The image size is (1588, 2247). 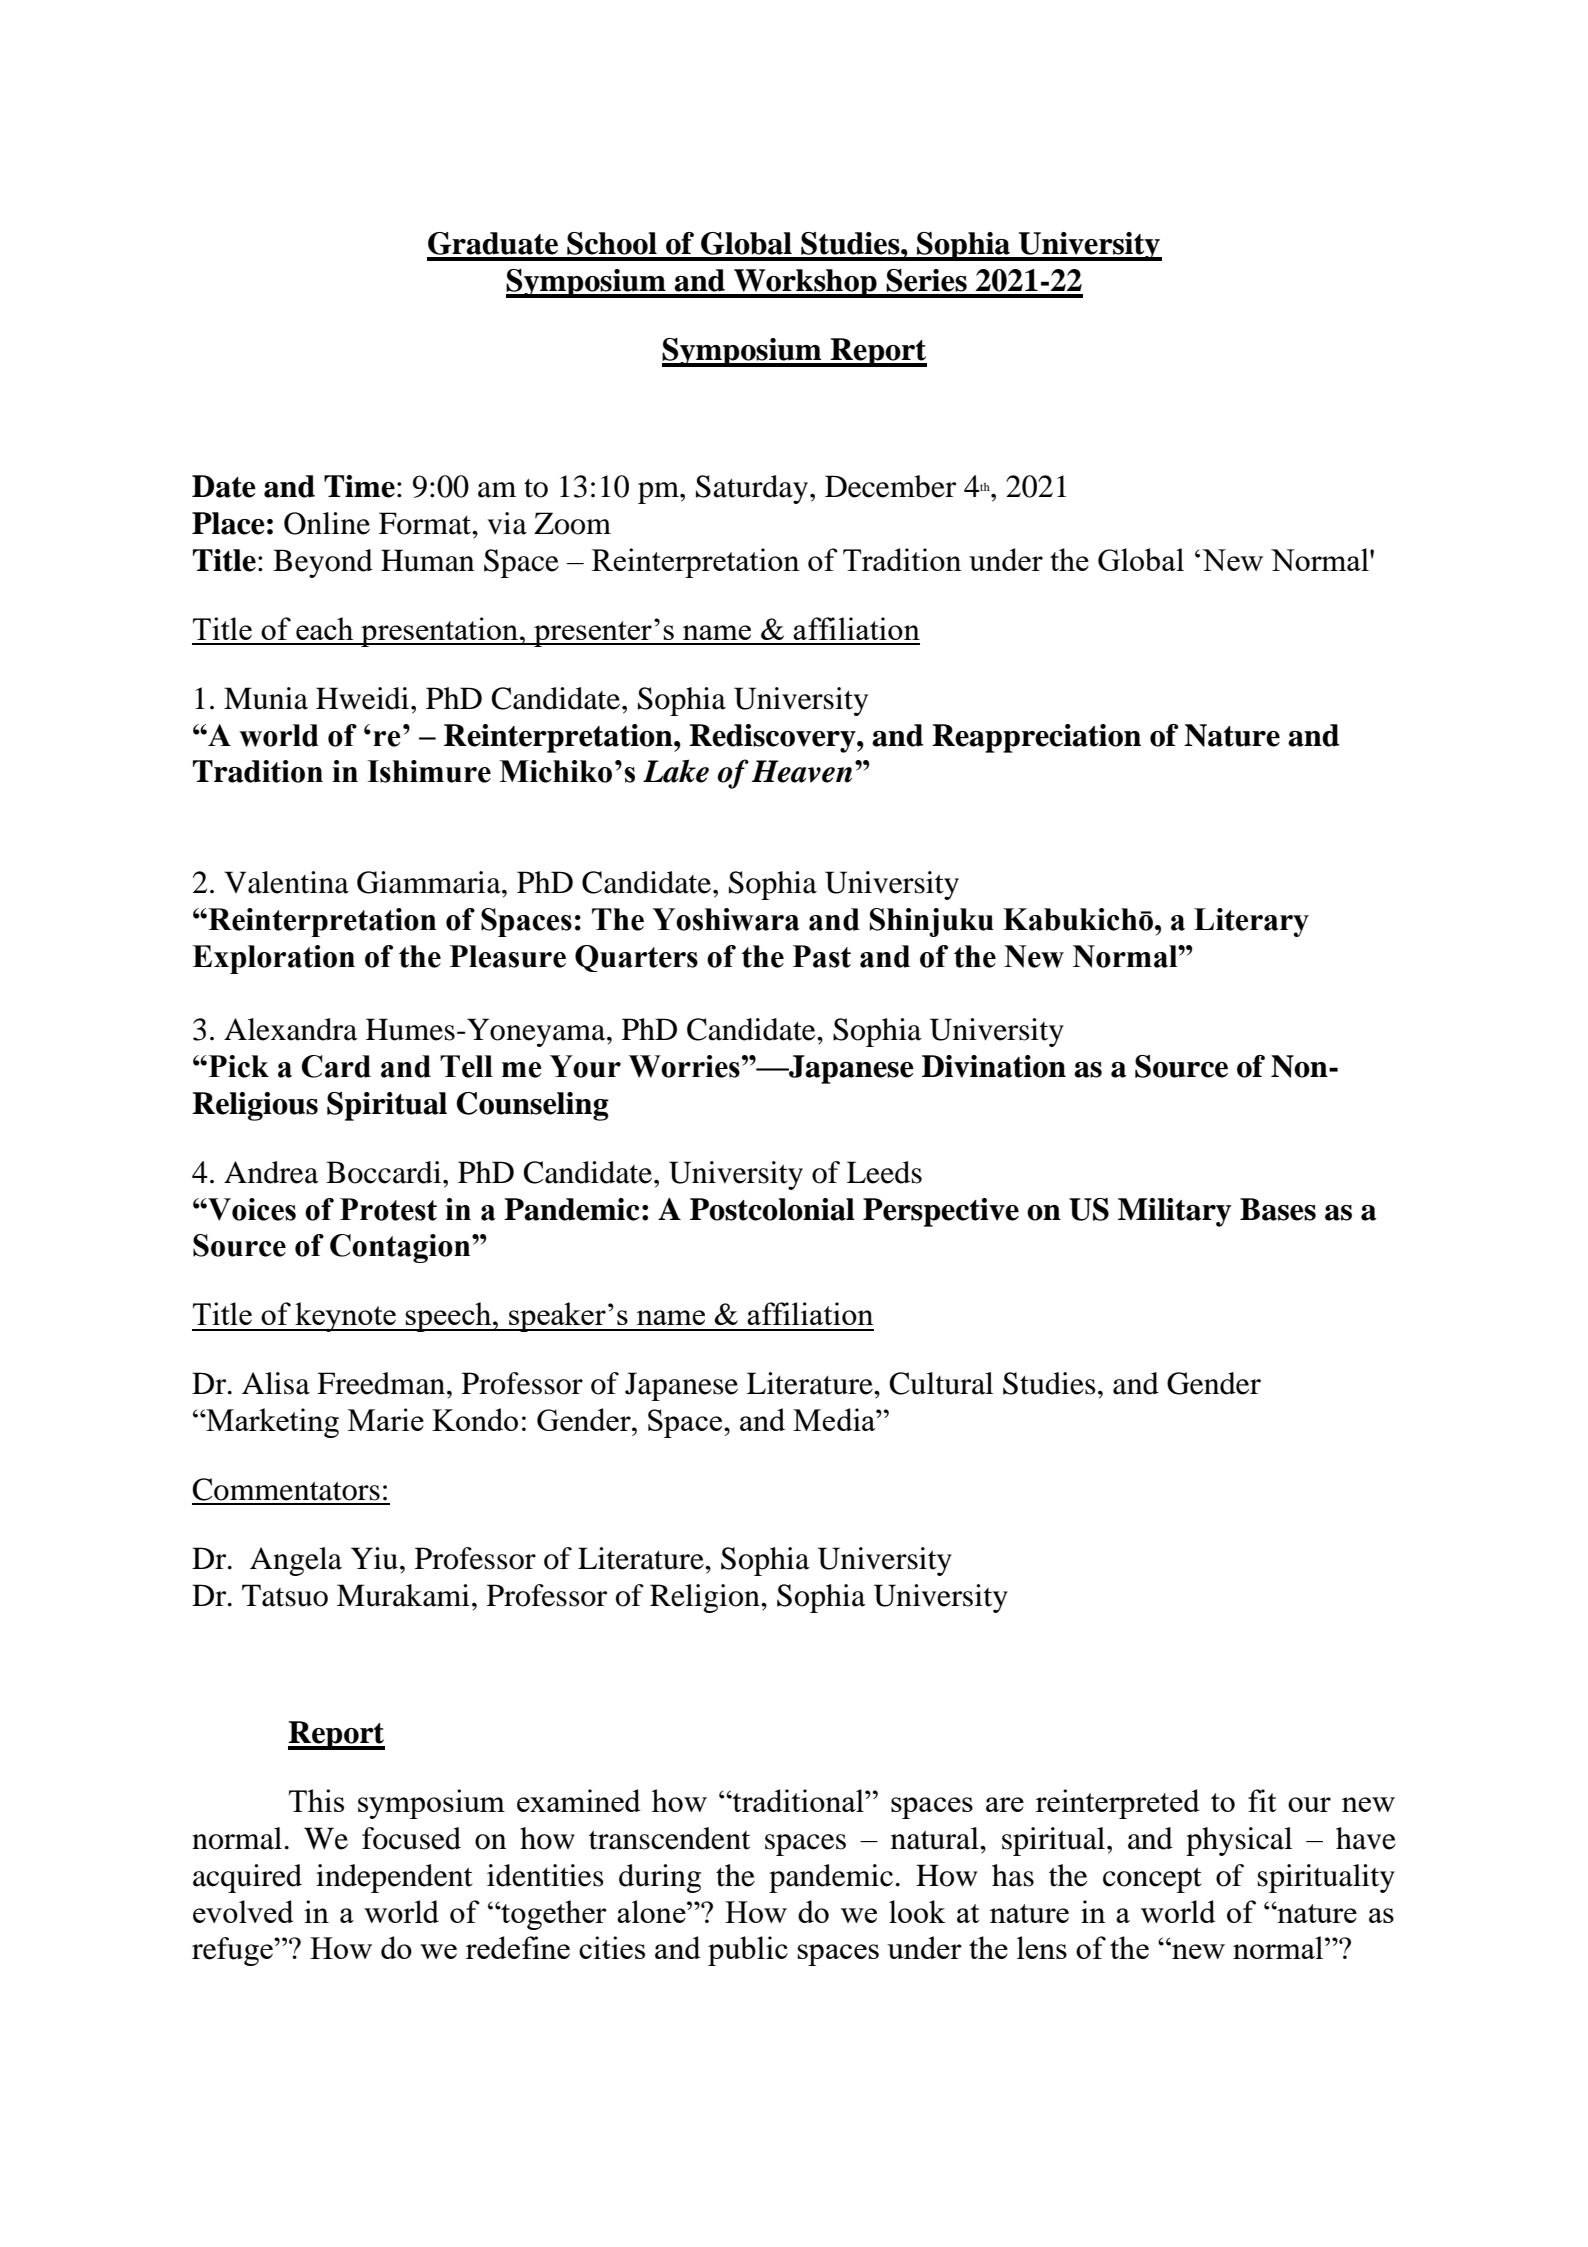 I want to click on Angela, so click(x=296, y=1561).
